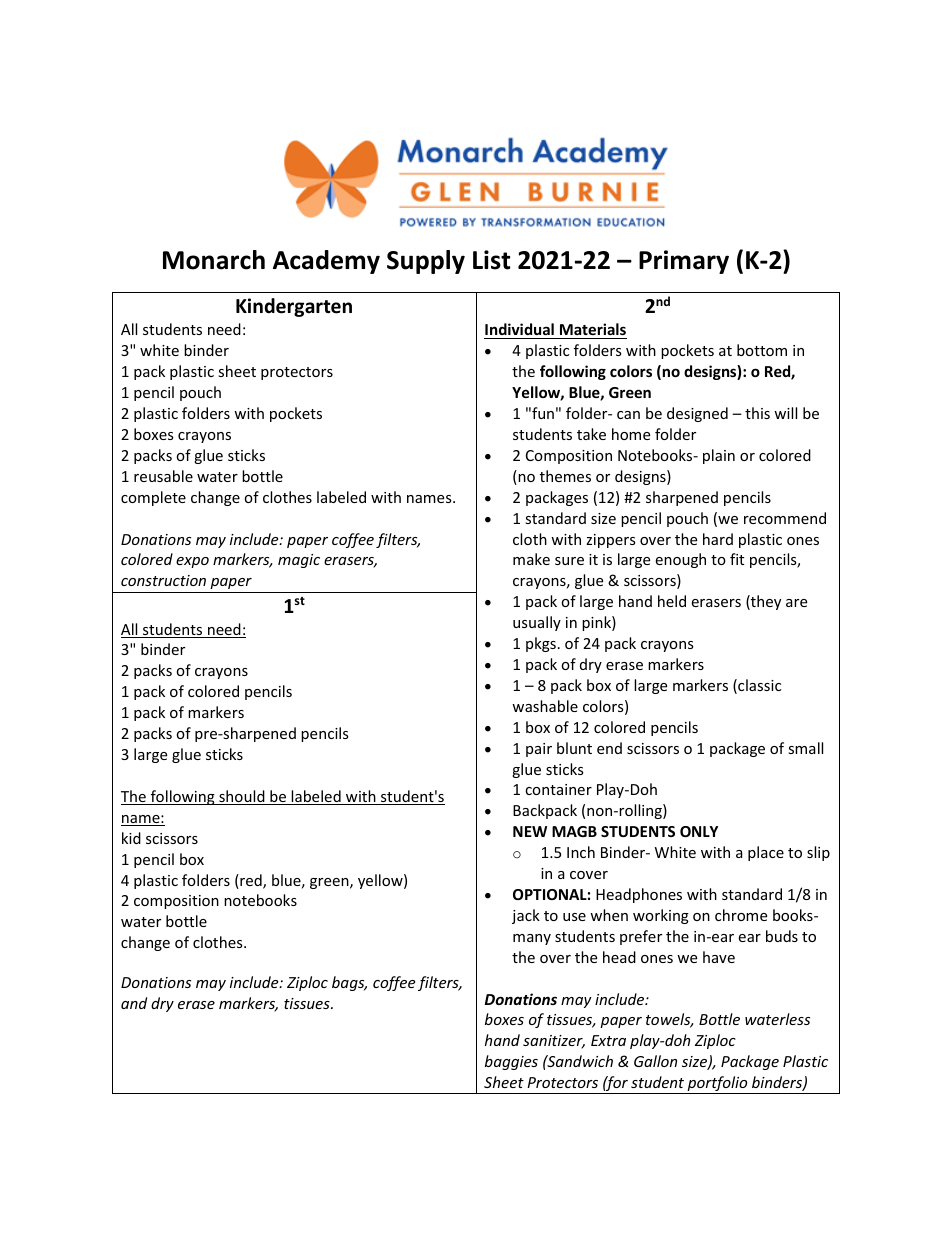  I want to click on Primary, so click(684, 262).
